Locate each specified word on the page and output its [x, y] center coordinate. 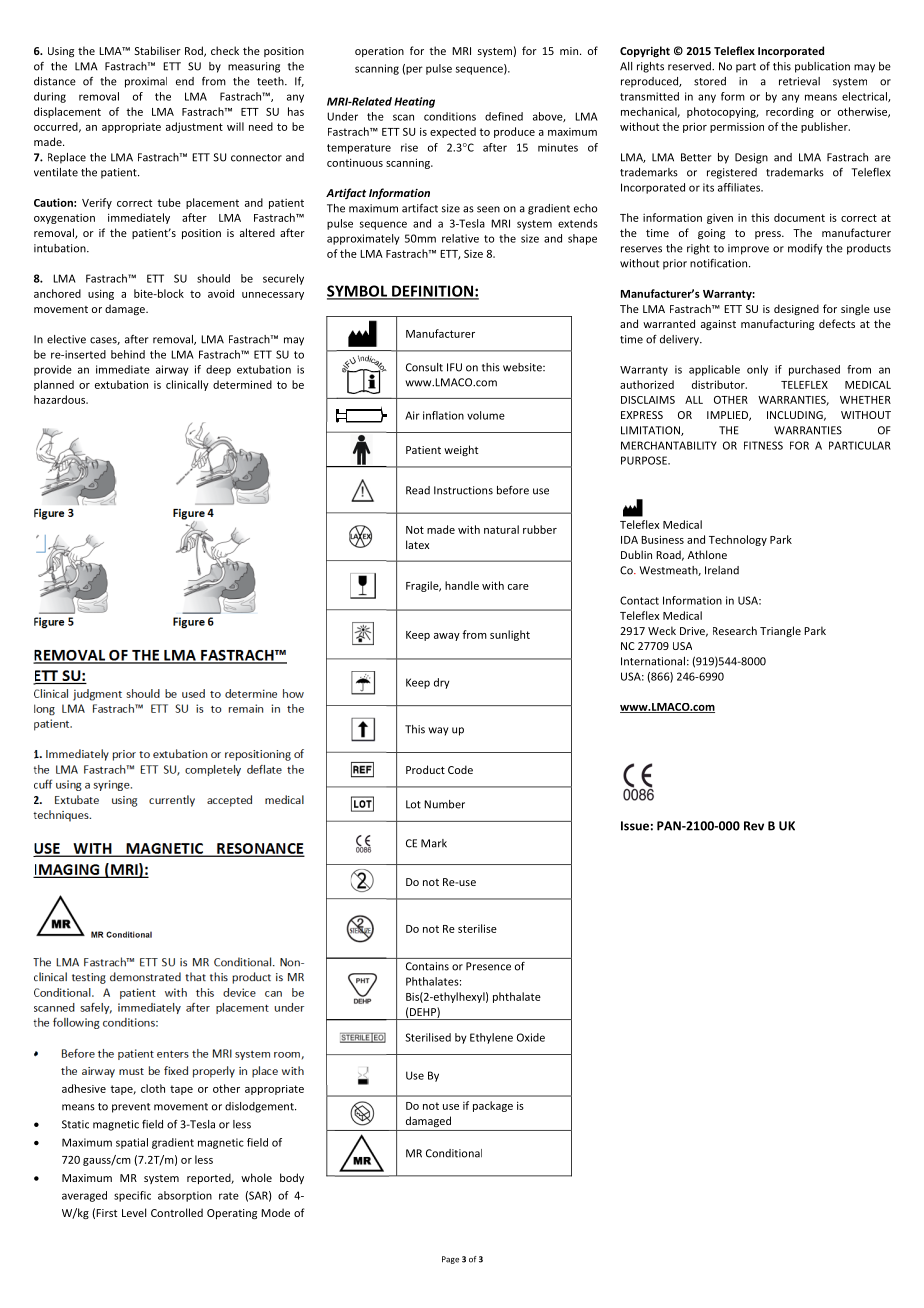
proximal [146, 82]
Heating [414, 102]
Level [134, 1212]
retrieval [799, 81]
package [493, 1106]
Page [450, 1260]
